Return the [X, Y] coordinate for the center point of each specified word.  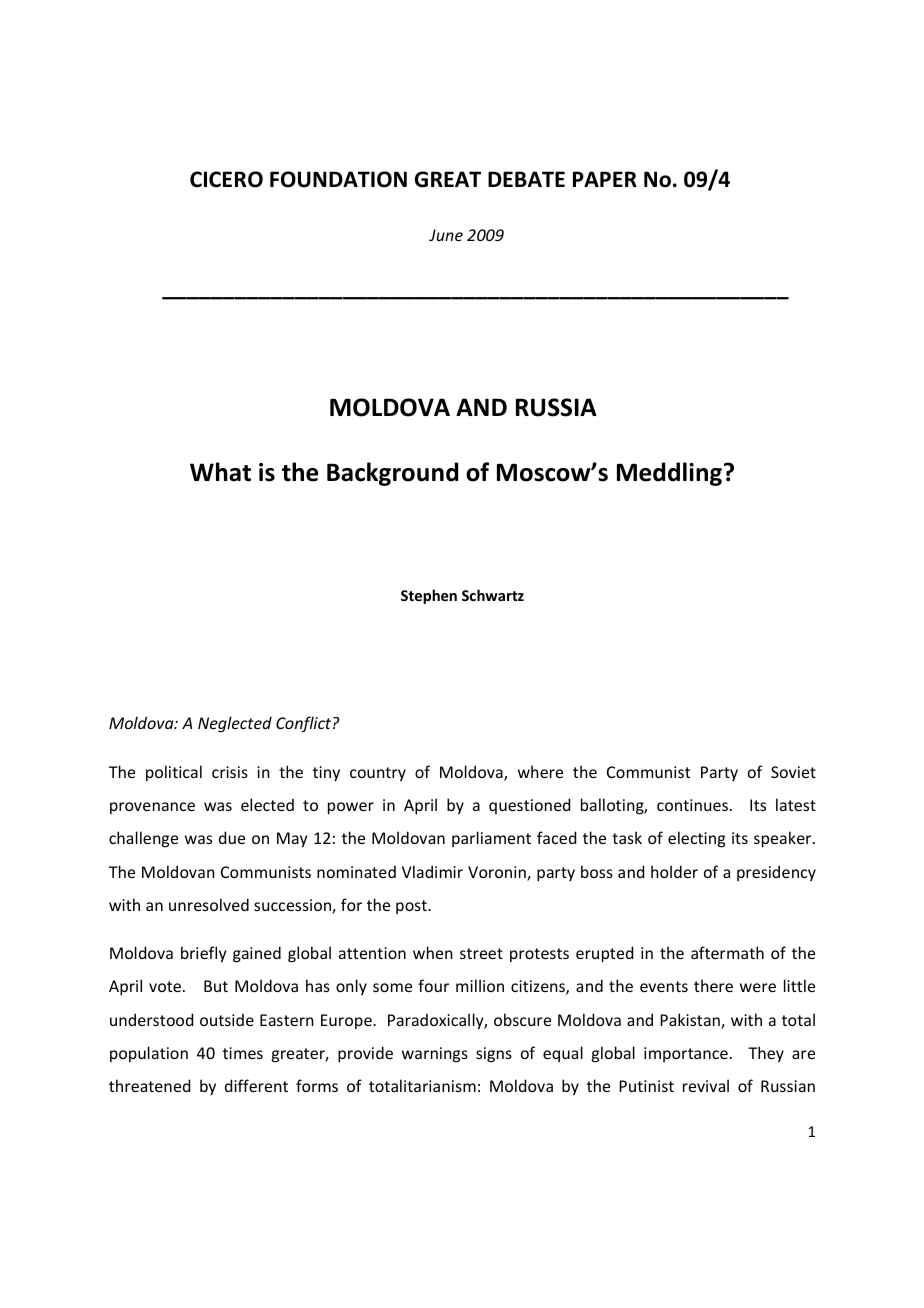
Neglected [235, 724]
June [446, 235]
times [243, 1053]
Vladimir [432, 871]
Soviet [793, 772]
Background [392, 474]
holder [674, 871]
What [220, 472]
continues [692, 805]
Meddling [669, 474]
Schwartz [493, 595]
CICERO [226, 179]
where [540, 771]
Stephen [429, 596]
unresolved [209, 904]
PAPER [605, 179]
